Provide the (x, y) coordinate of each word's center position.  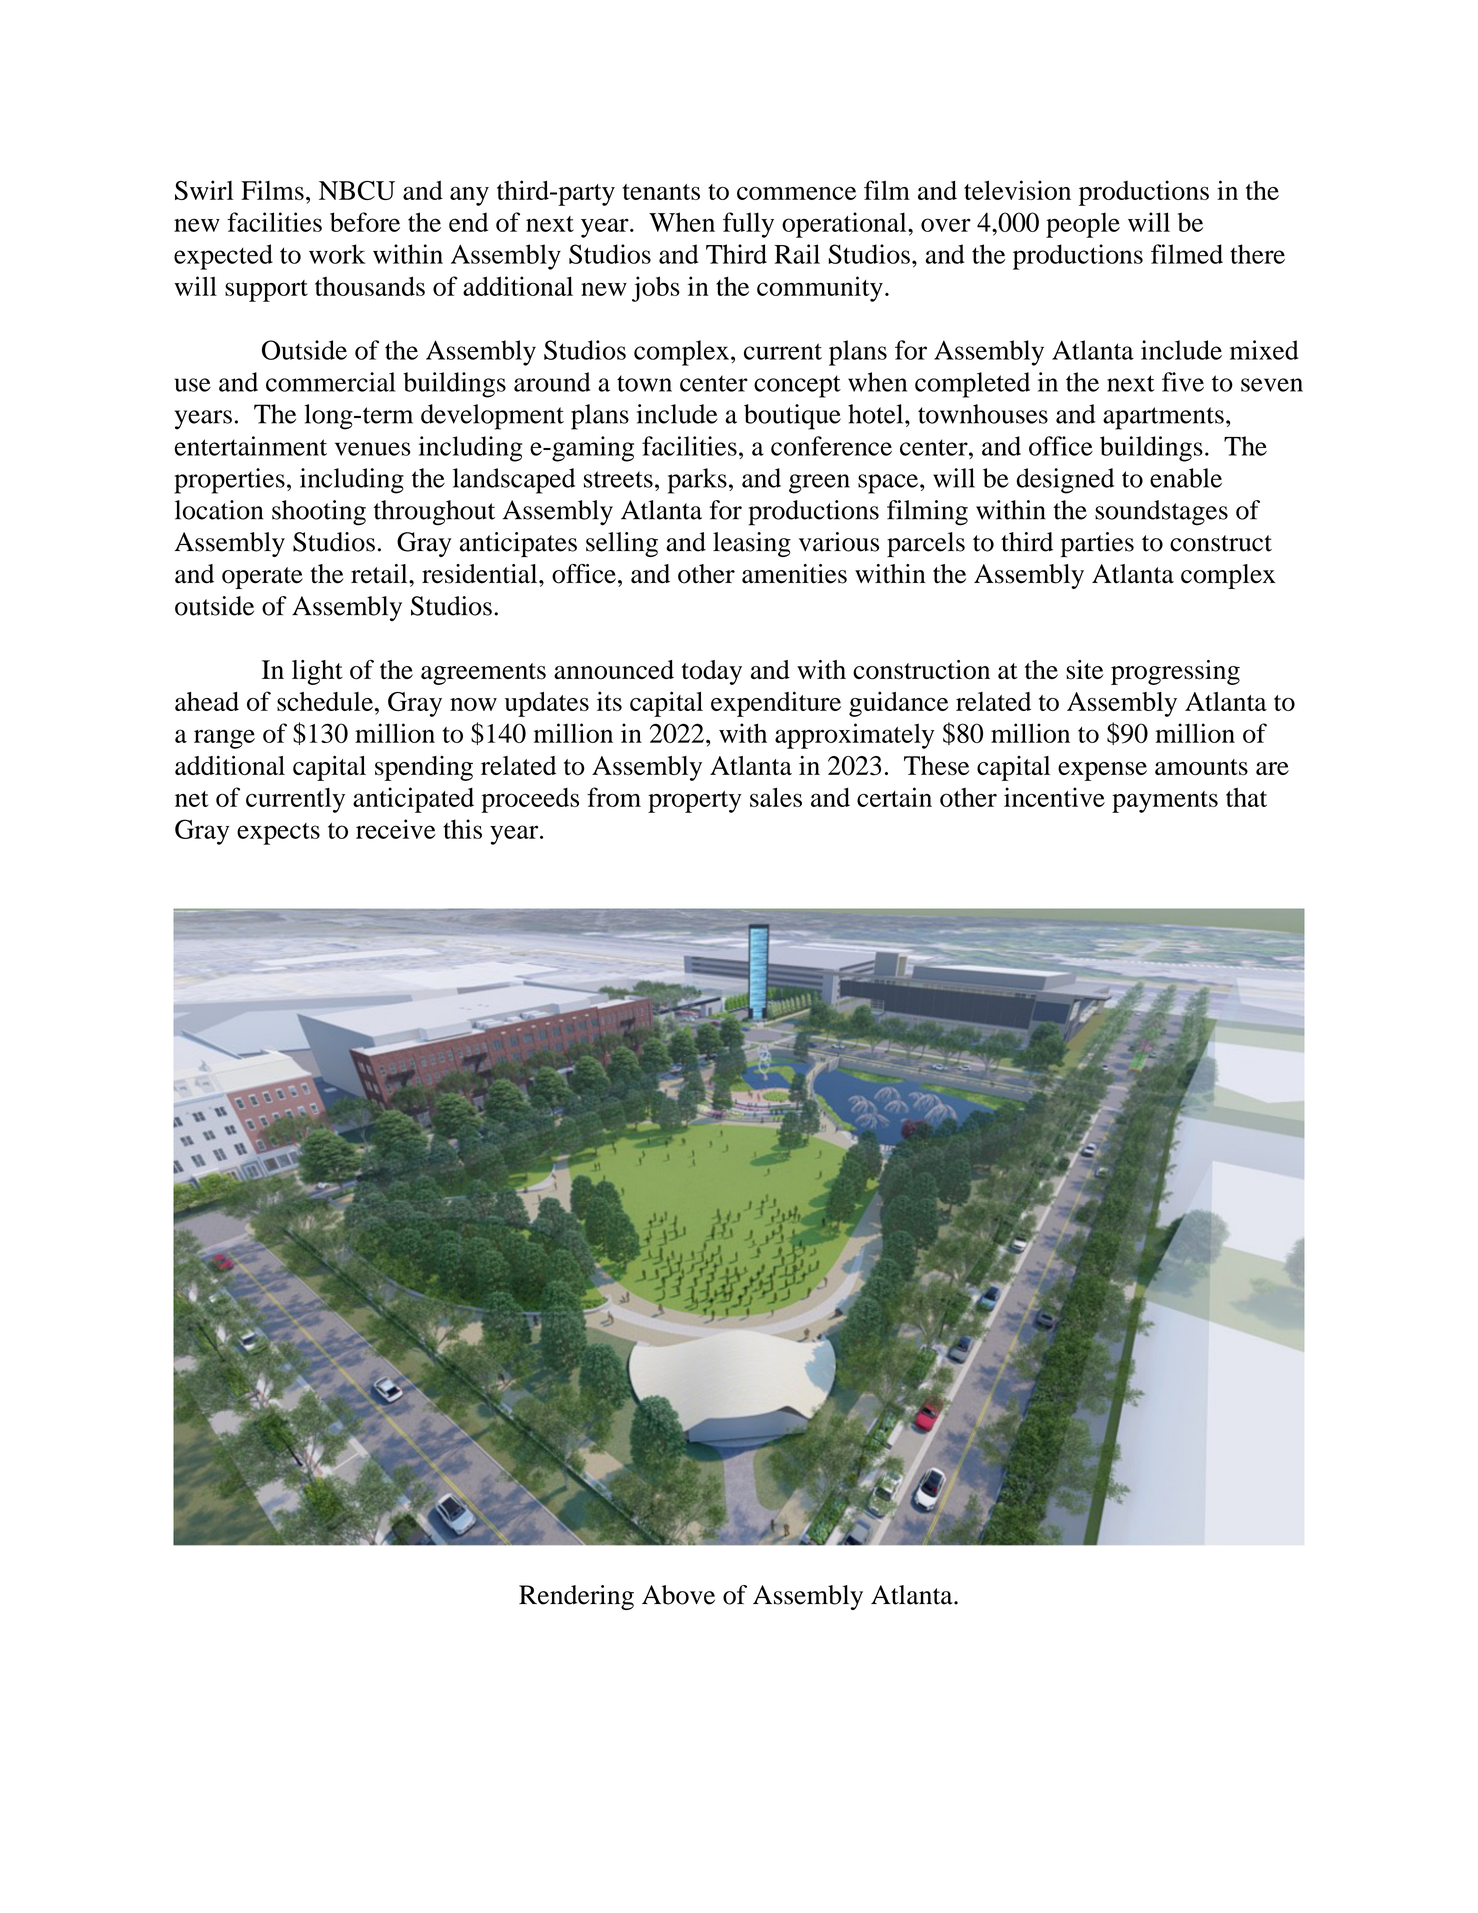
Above (678, 1595)
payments (1165, 802)
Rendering (576, 1597)
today (711, 672)
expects (278, 834)
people (1083, 225)
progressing (1175, 672)
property (695, 802)
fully (748, 225)
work (337, 254)
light (317, 672)
